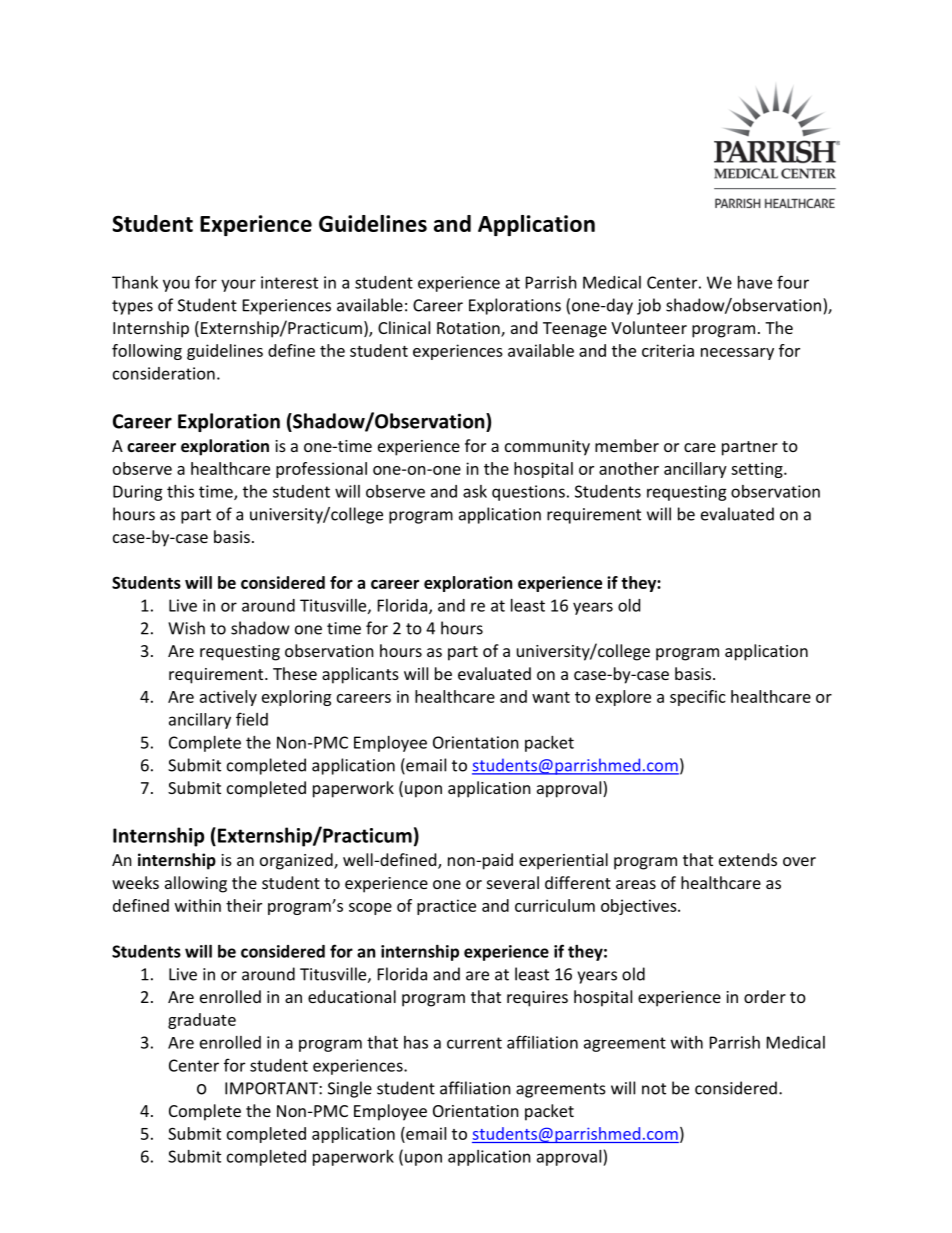 The image size is (952, 1233). What do you see at coordinates (551, 697) in the image?
I see `want` at bounding box center [551, 697].
